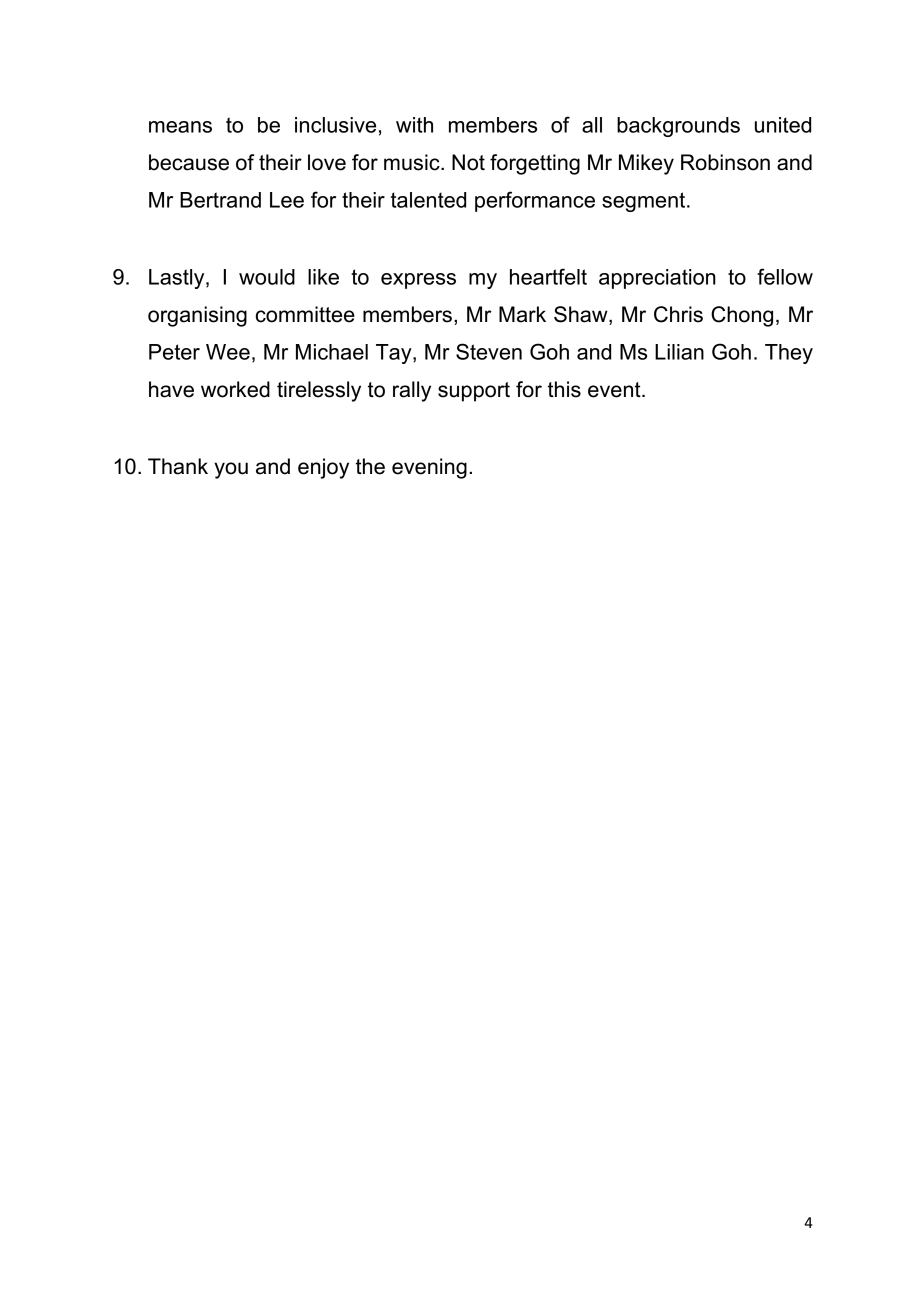 This document has width=924, height=1308. What do you see at coordinates (231, 470) in the document?
I see `you` at bounding box center [231, 470].
